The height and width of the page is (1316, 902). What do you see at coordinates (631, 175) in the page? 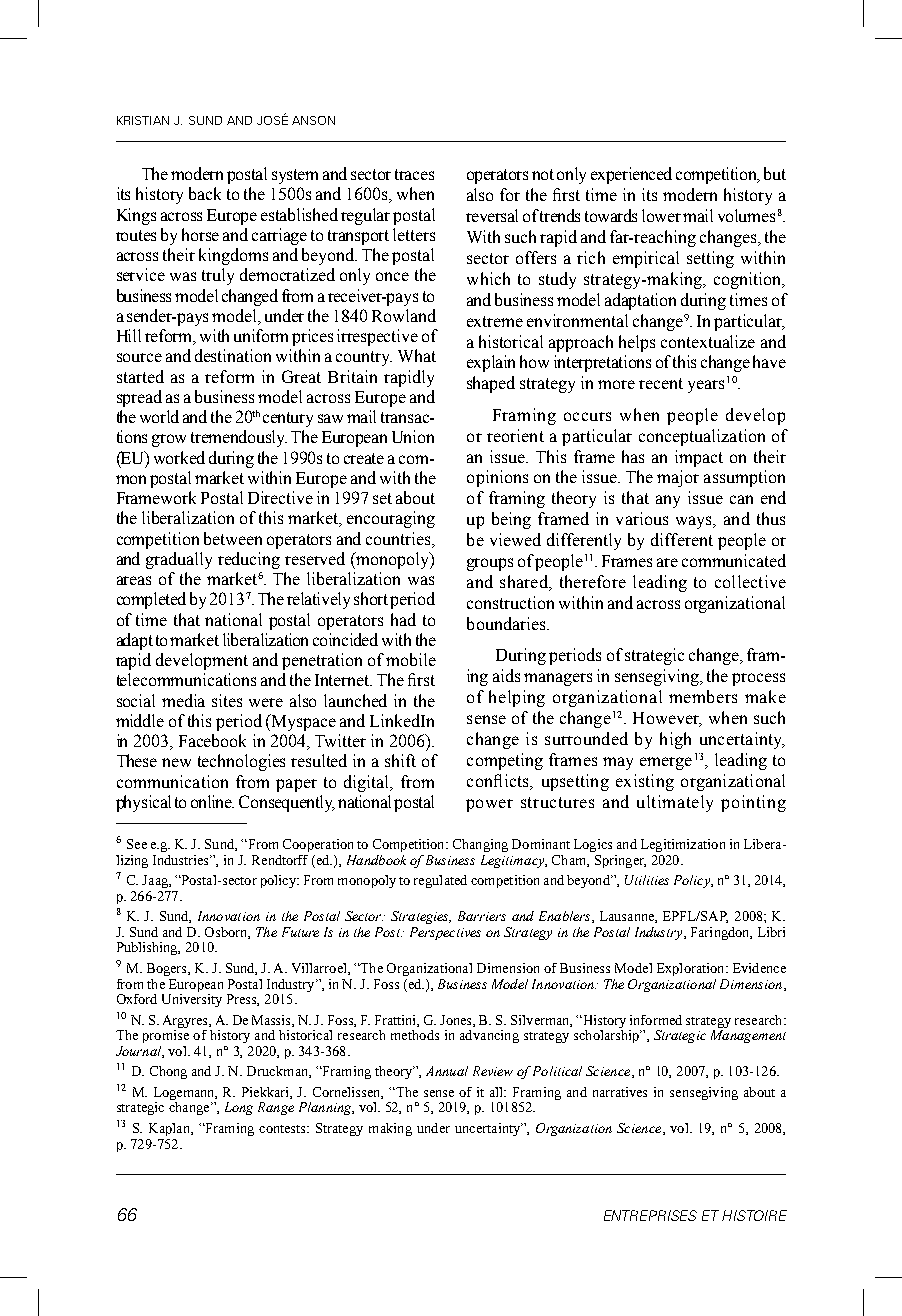
I see `experienced` at bounding box center [631, 175].
